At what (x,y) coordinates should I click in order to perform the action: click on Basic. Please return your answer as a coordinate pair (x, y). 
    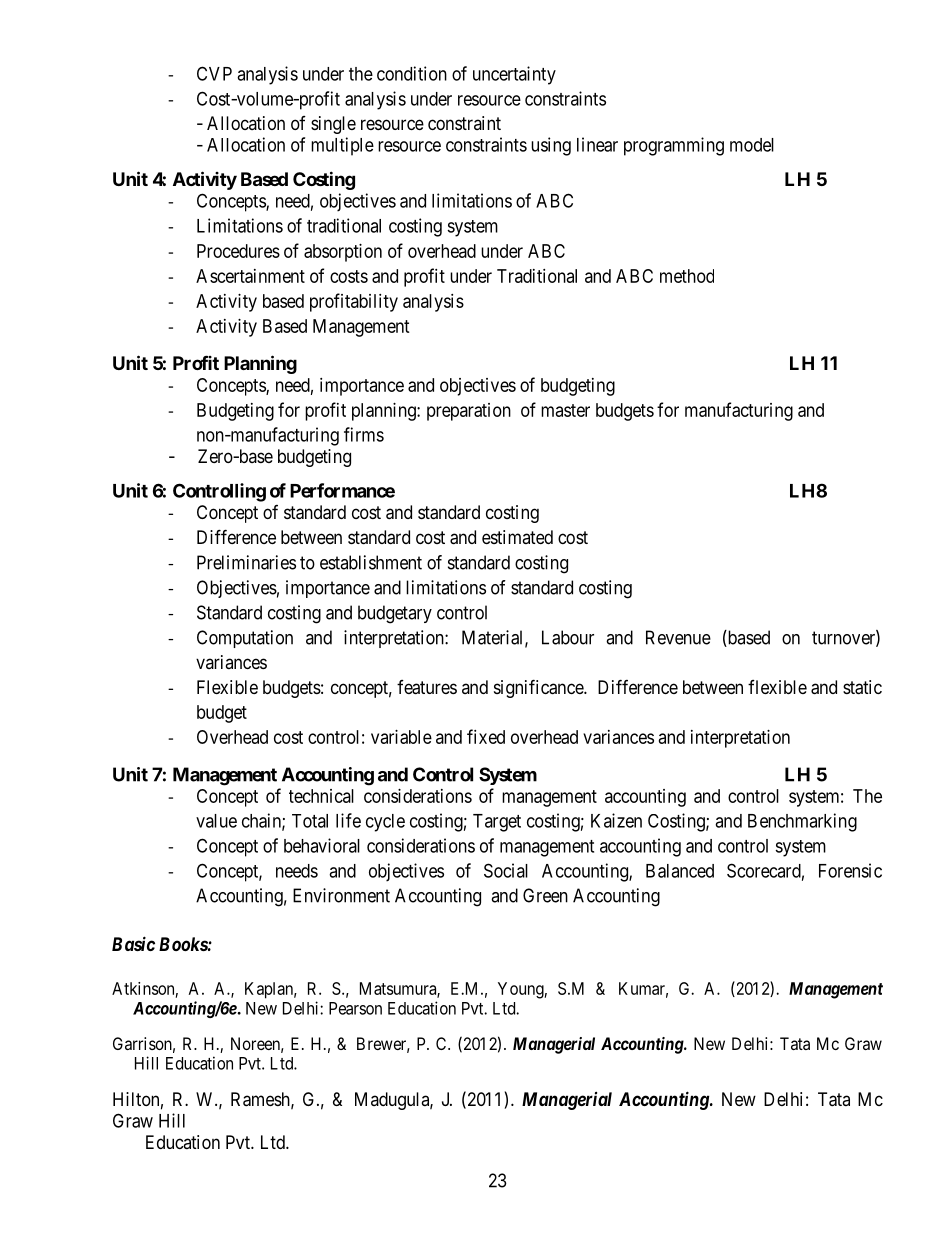
    Looking at the image, I should click on (133, 943).
